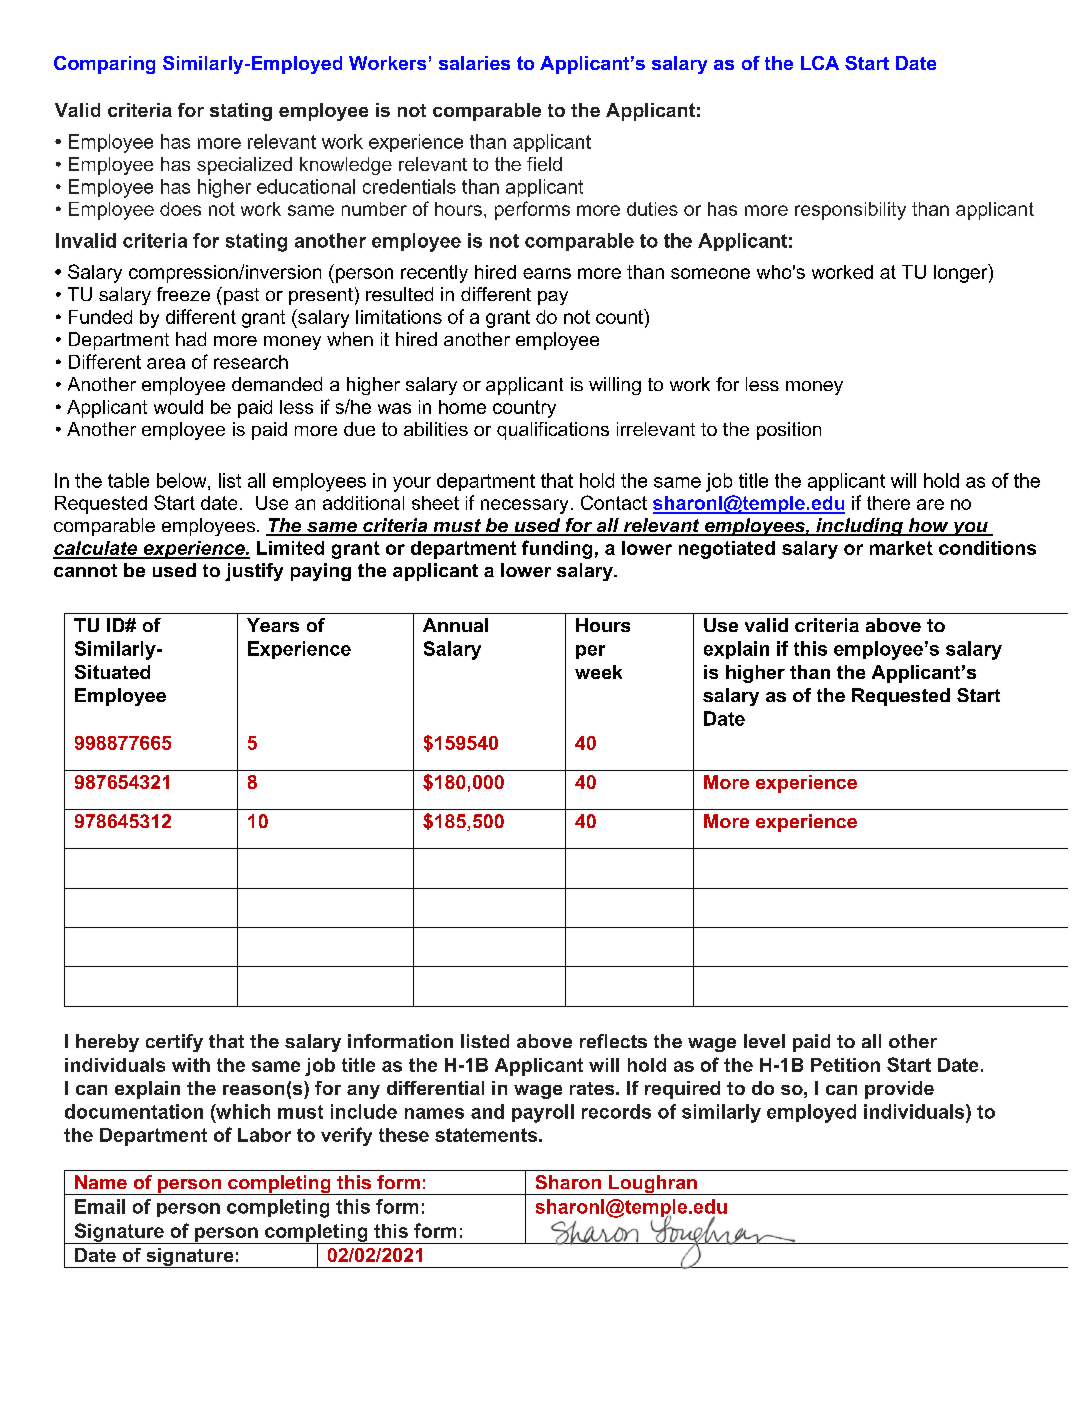  Describe the element at coordinates (273, 625) in the page. I see `Years` at that location.
